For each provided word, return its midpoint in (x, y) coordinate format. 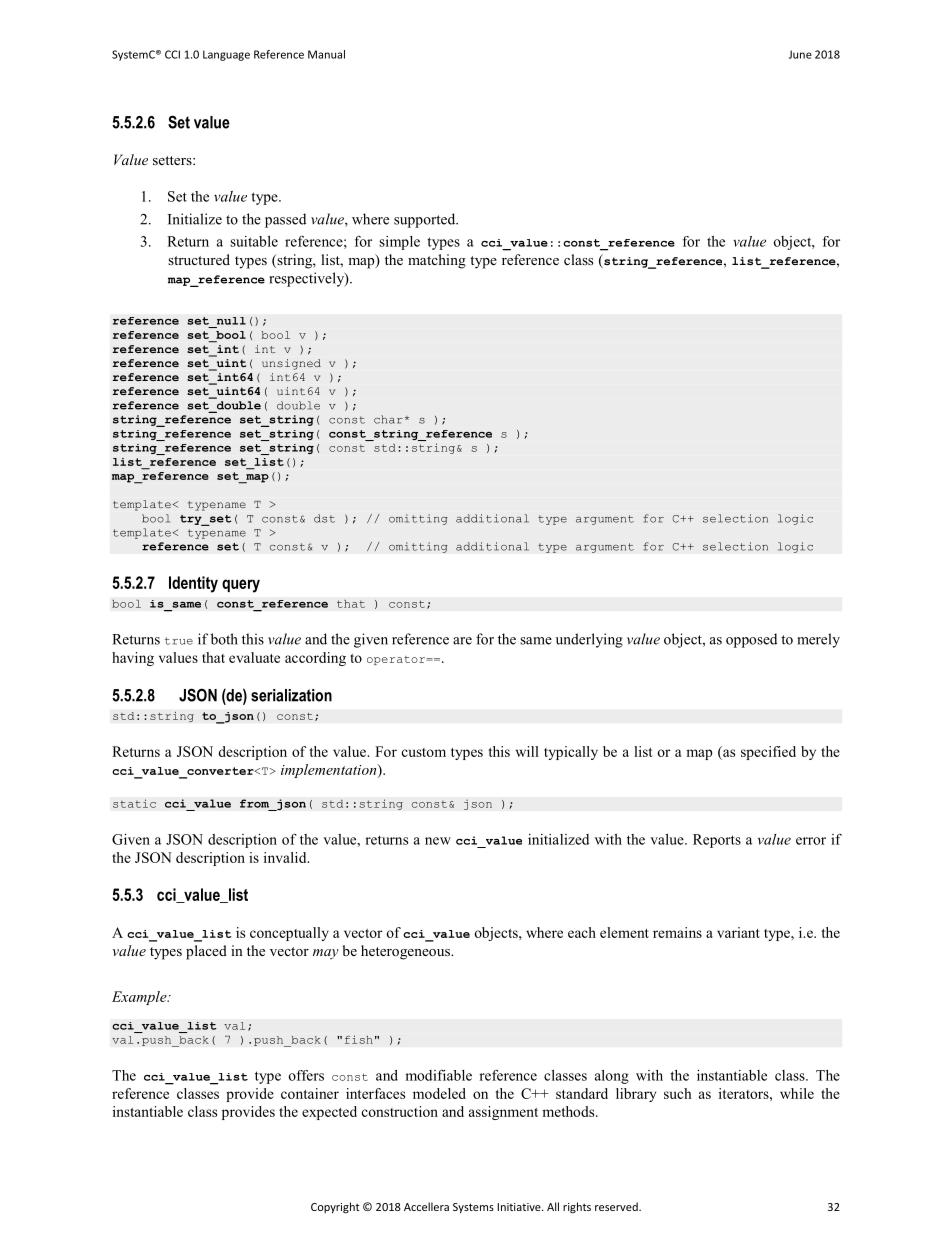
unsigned (291, 364)
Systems (473, 1208)
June (800, 54)
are (462, 641)
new (438, 841)
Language (226, 55)
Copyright (335, 1208)
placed (206, 952)
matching (437, 261)
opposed (751, 640)
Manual (326, 54)
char (388, 419)
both (224, 639)
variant (738, 932)
